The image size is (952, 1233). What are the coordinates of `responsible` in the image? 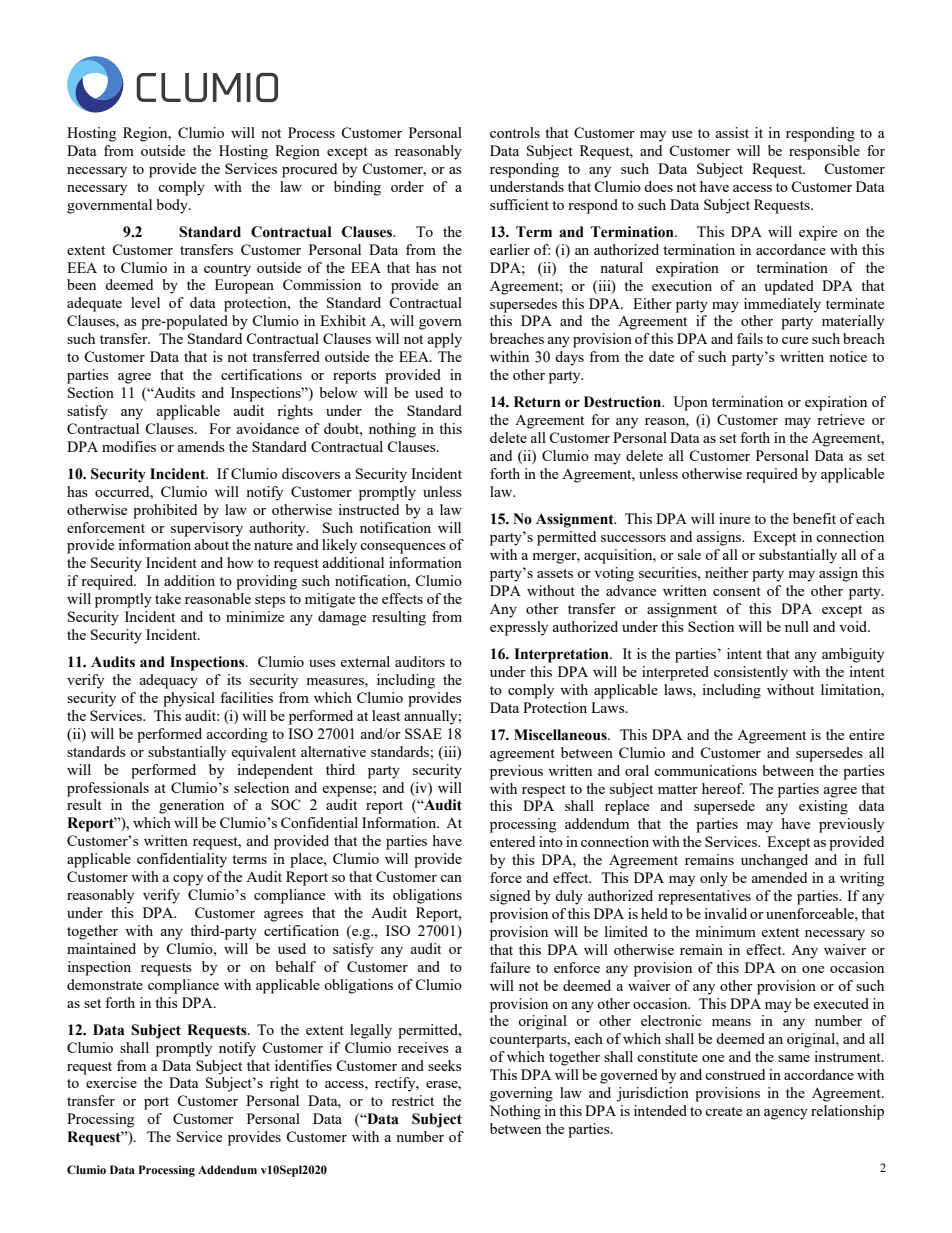 It's located at (824, 152).
